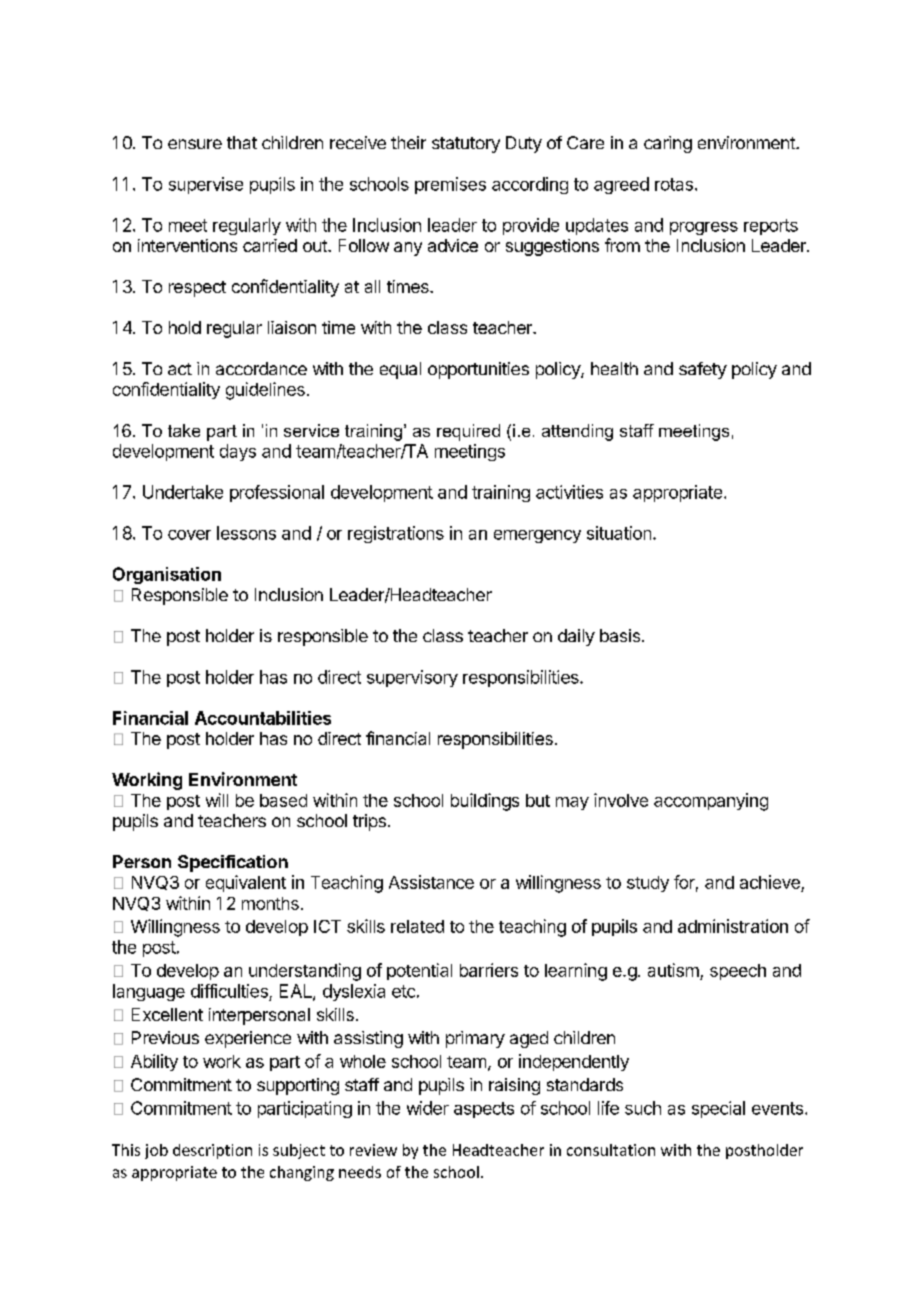 The width and height of the document is (924, 1308). What do you see at coordinates (263, 718) in the document?
I see `Accountabilities` at bounding box center [263, 718].
